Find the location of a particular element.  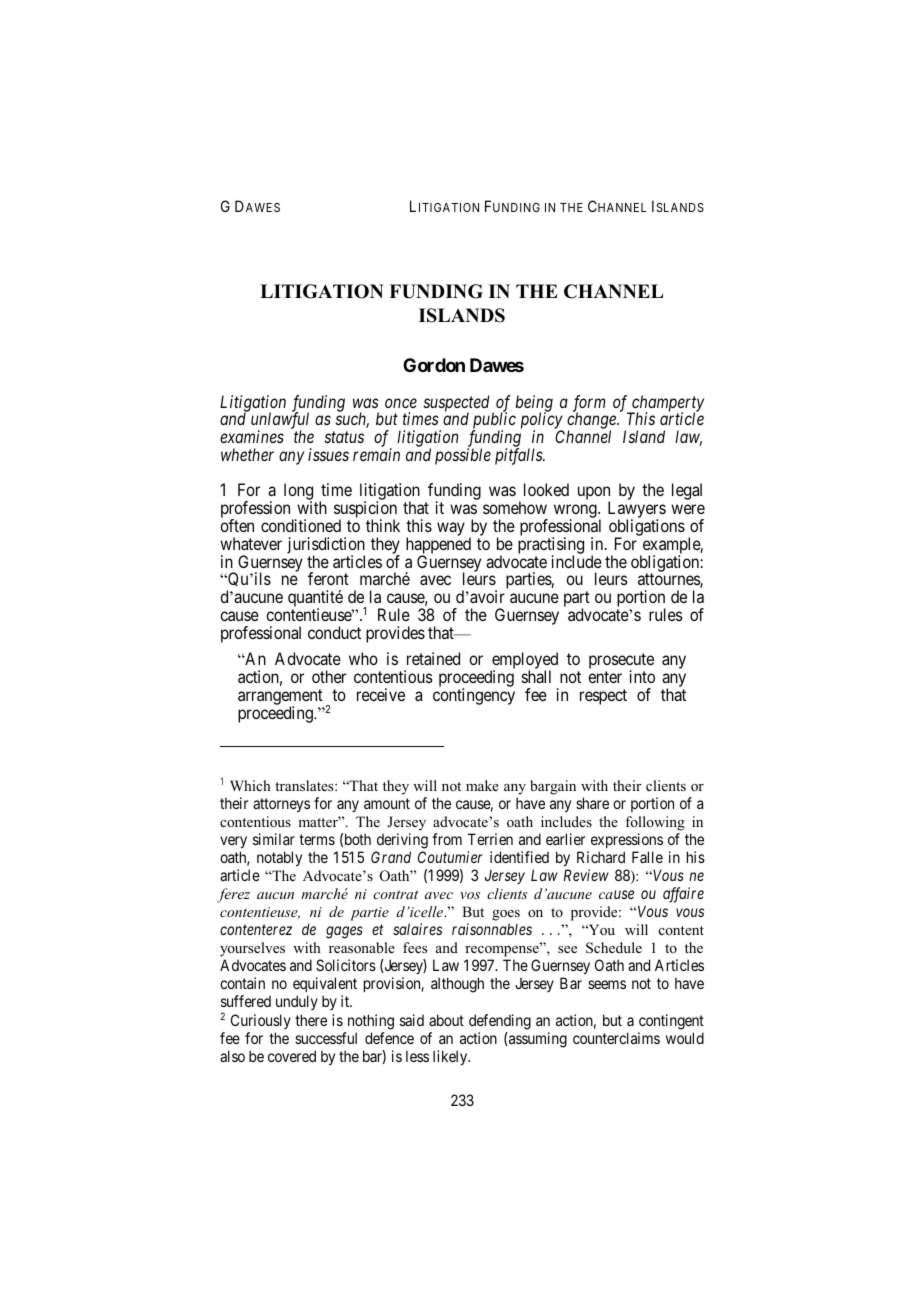

happened is located at coordinates (438, 546).
